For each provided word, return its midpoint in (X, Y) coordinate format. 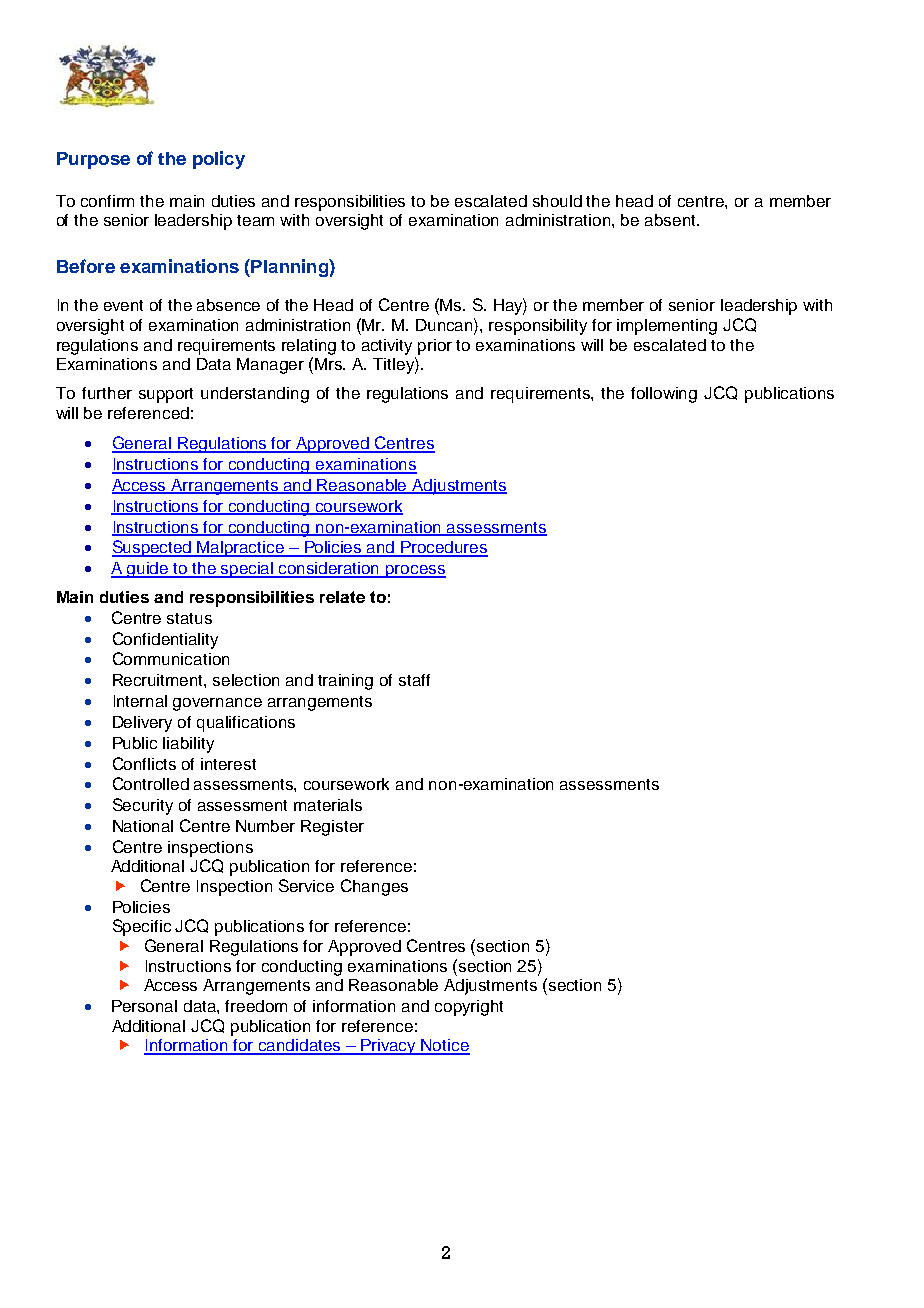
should (557, 201)
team (255, 220)
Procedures (443, 548)
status (189, 618)
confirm (107, 201)
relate (342, 597)
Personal (144, 1006)
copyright (469, 1008)
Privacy (388, 1047)
